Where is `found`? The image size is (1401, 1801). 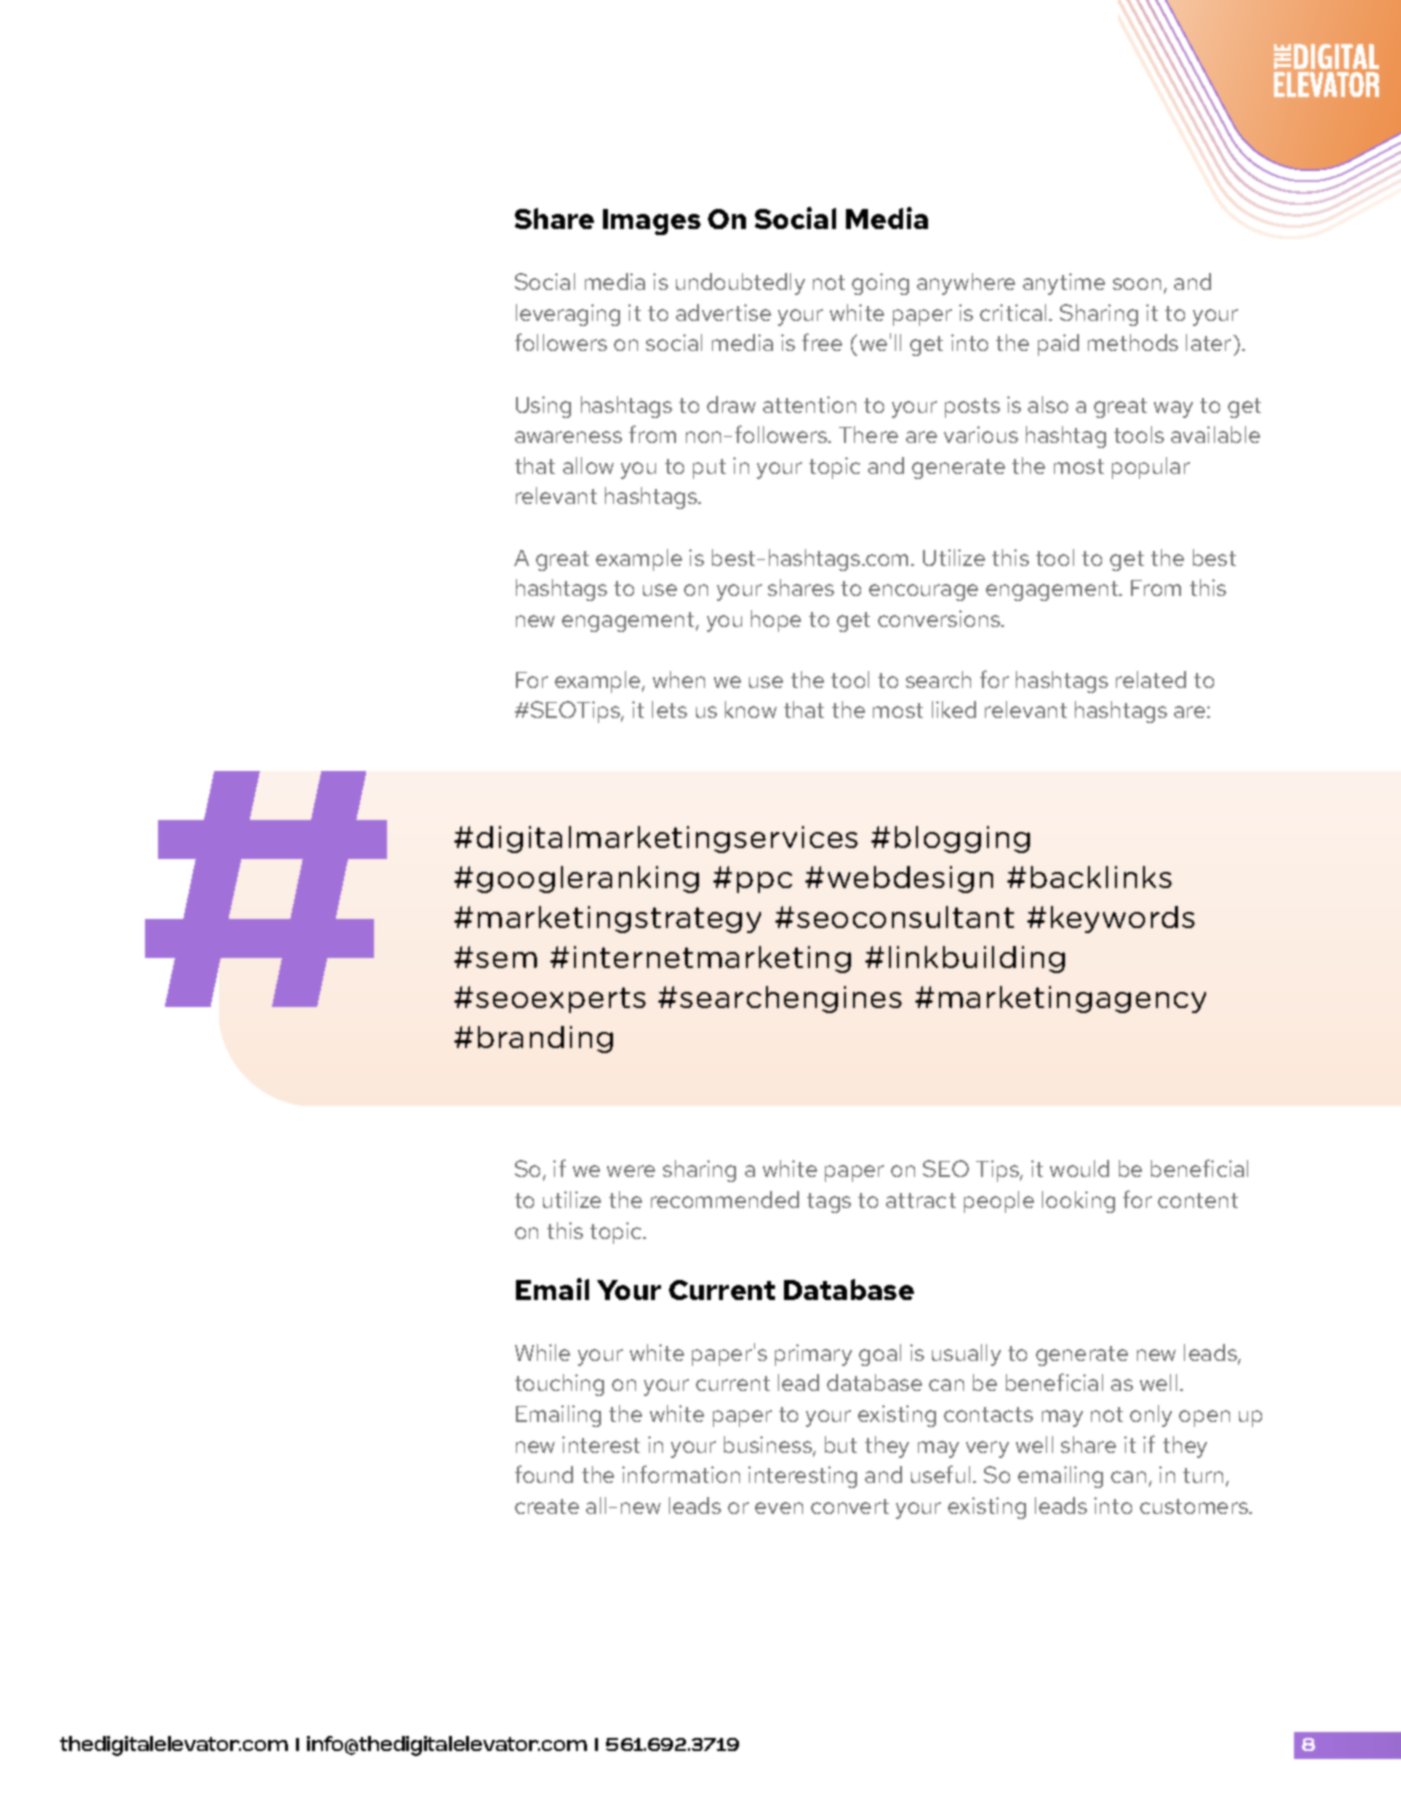
found is located at coordinates (544, 1474).
